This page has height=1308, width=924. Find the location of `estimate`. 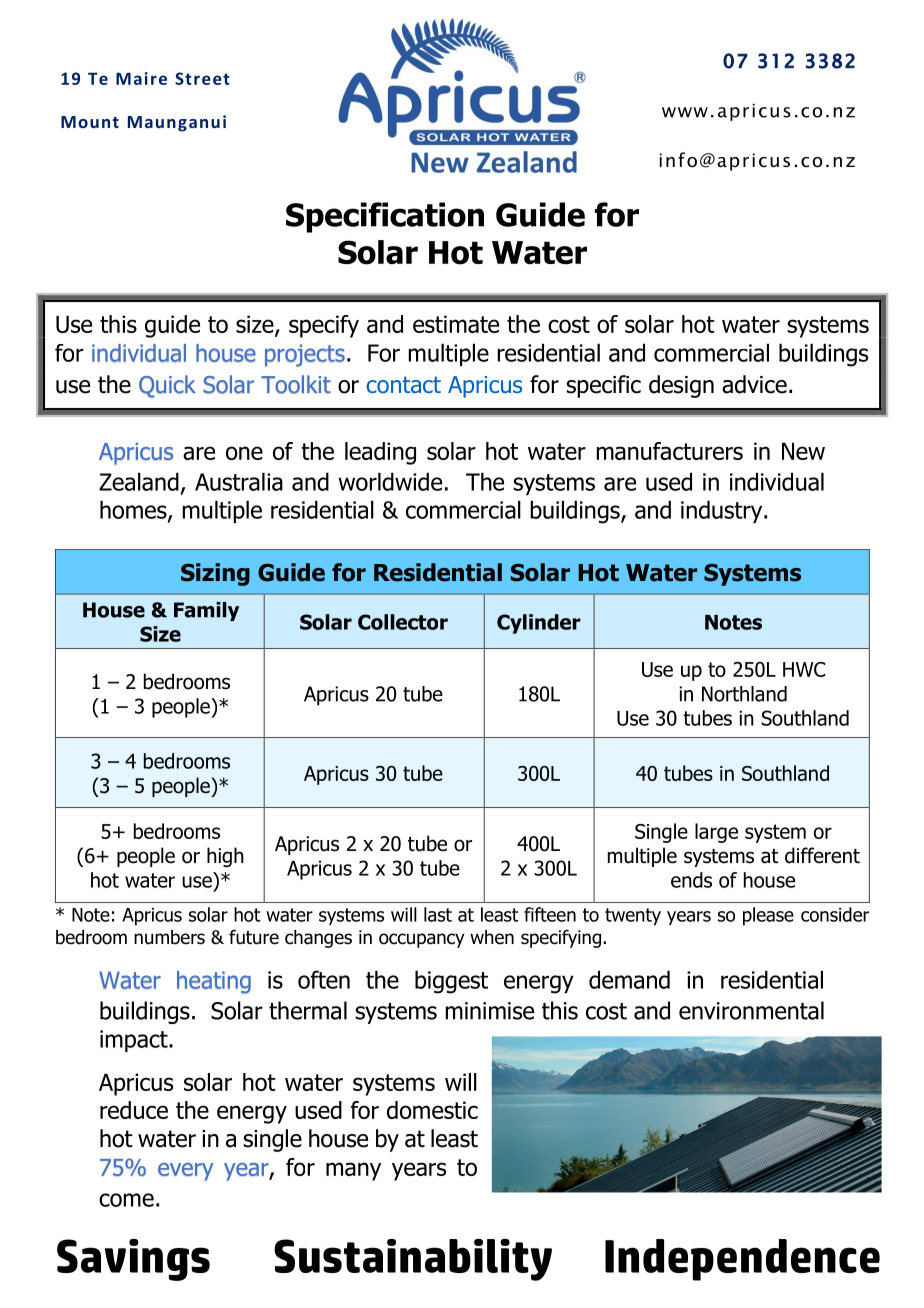

estimate is located at coordinates (456, 324).
